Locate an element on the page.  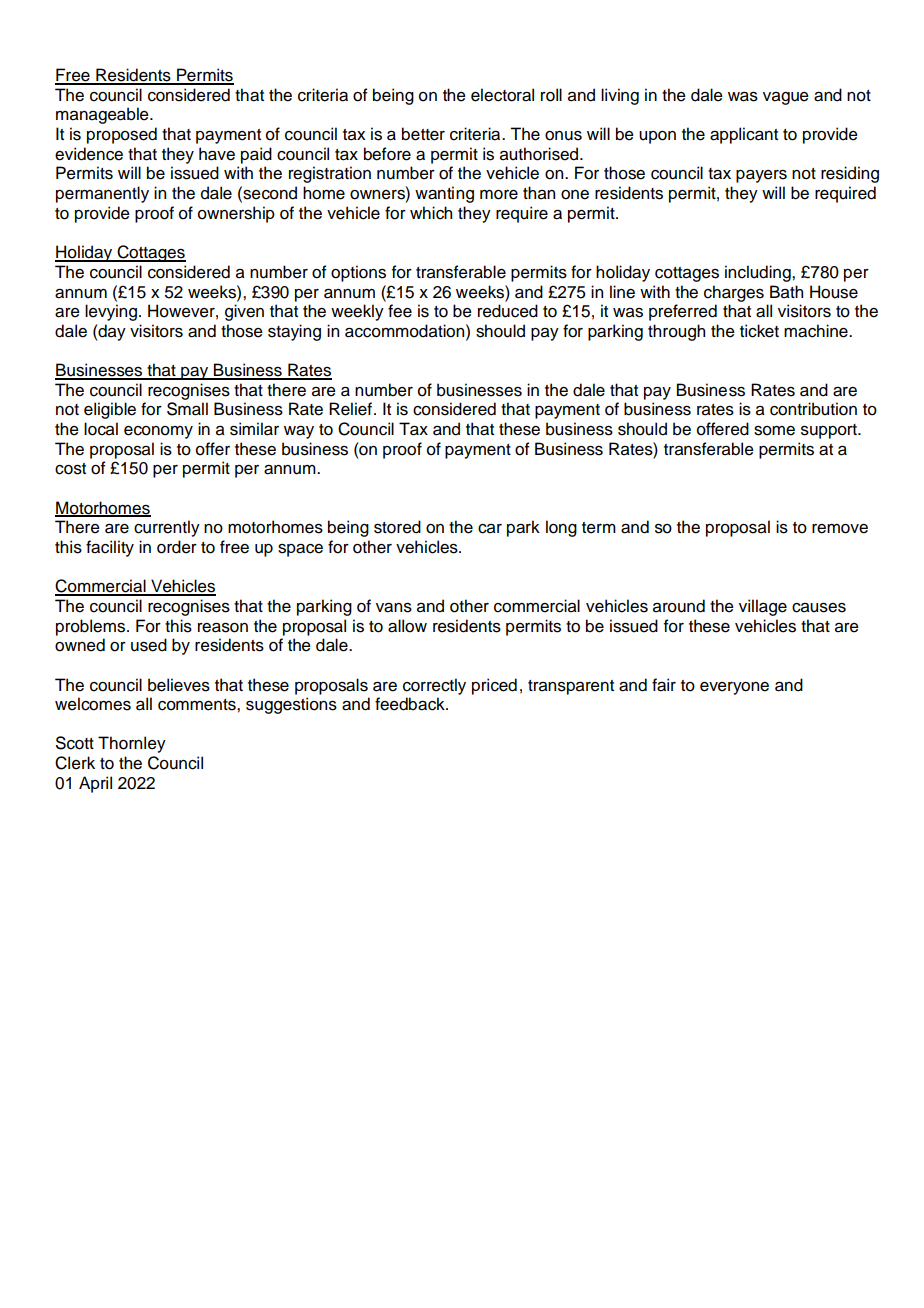
some is located at coordinates (774, 431).
